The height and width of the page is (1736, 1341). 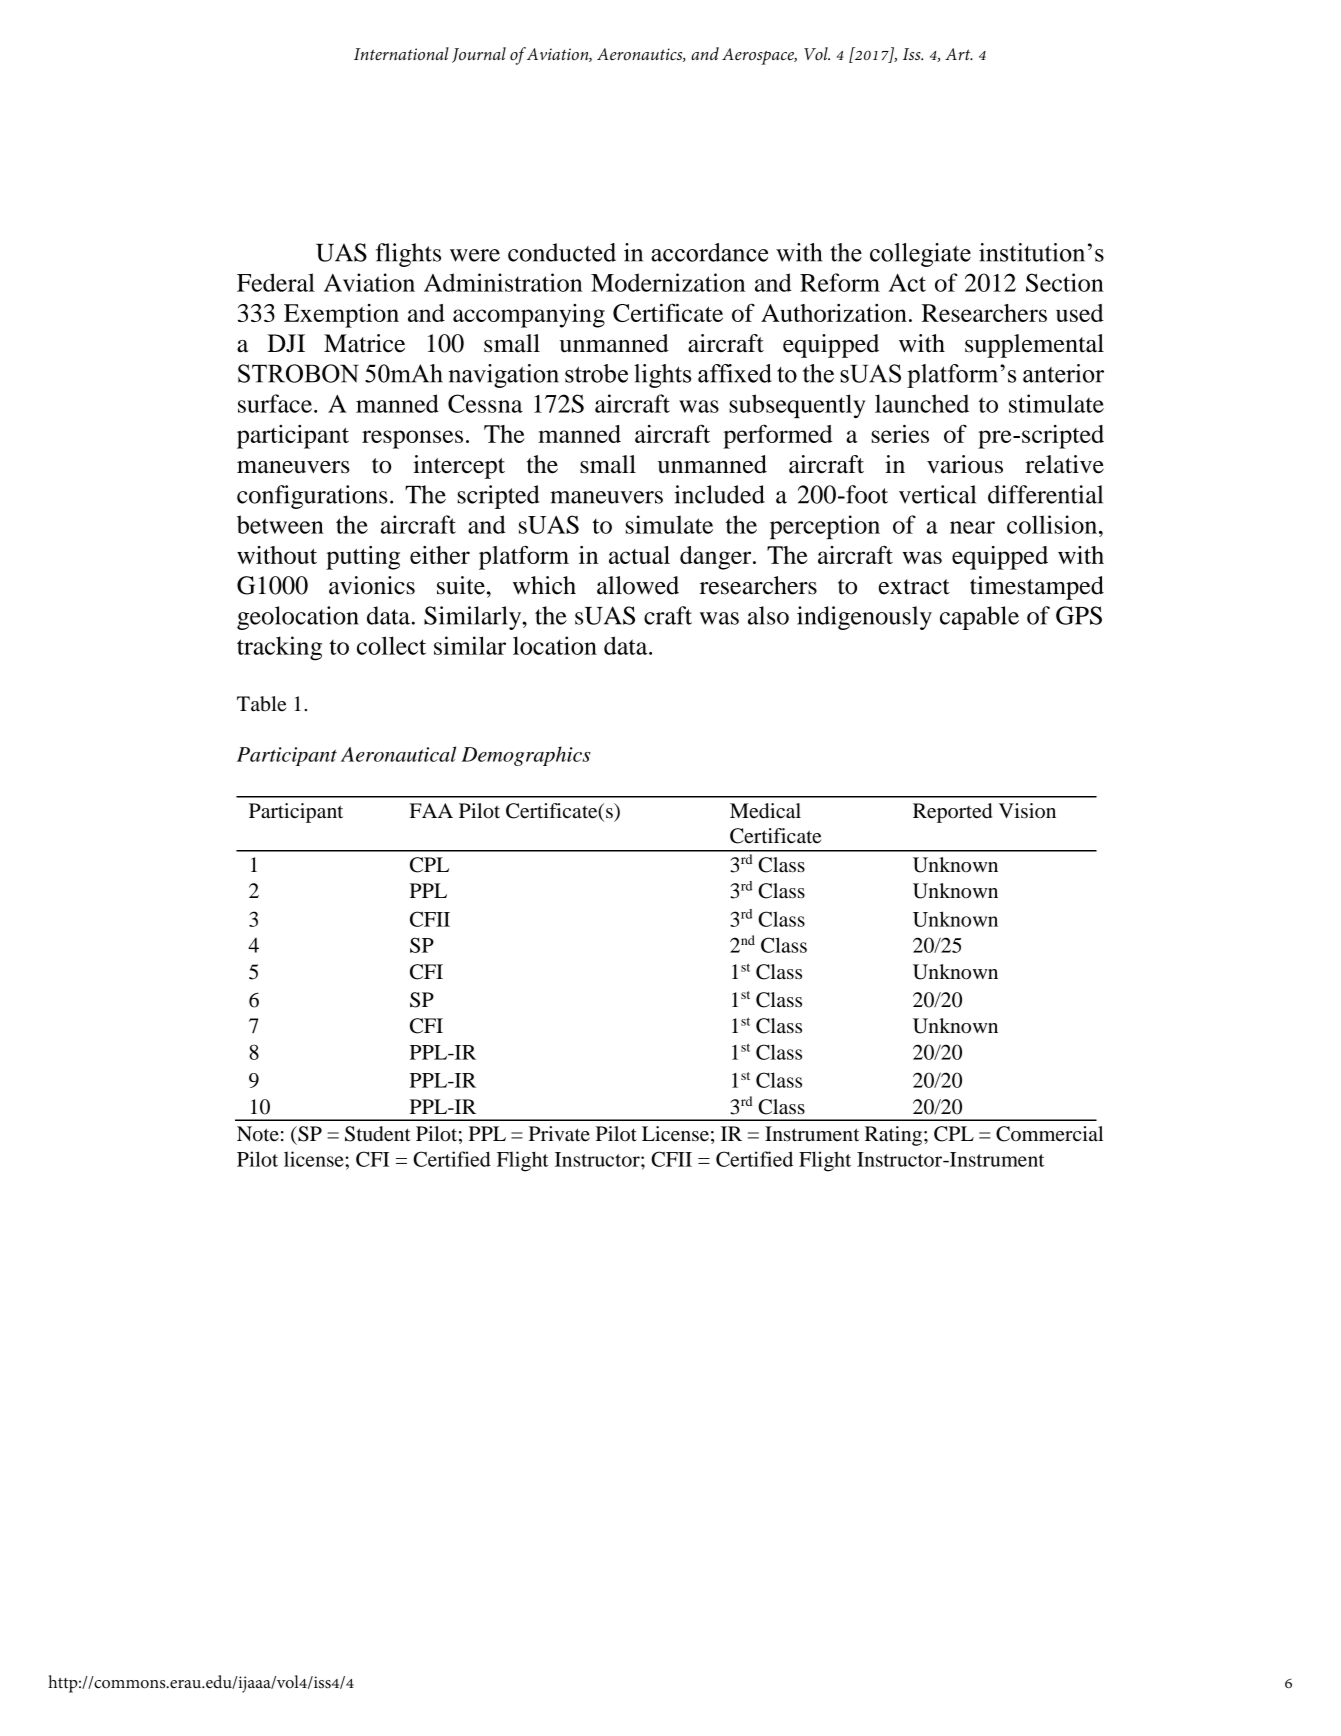 What do you see at coordinates (735, 373) in the page?
I see `affixed` at bounding box center [735, 373].
